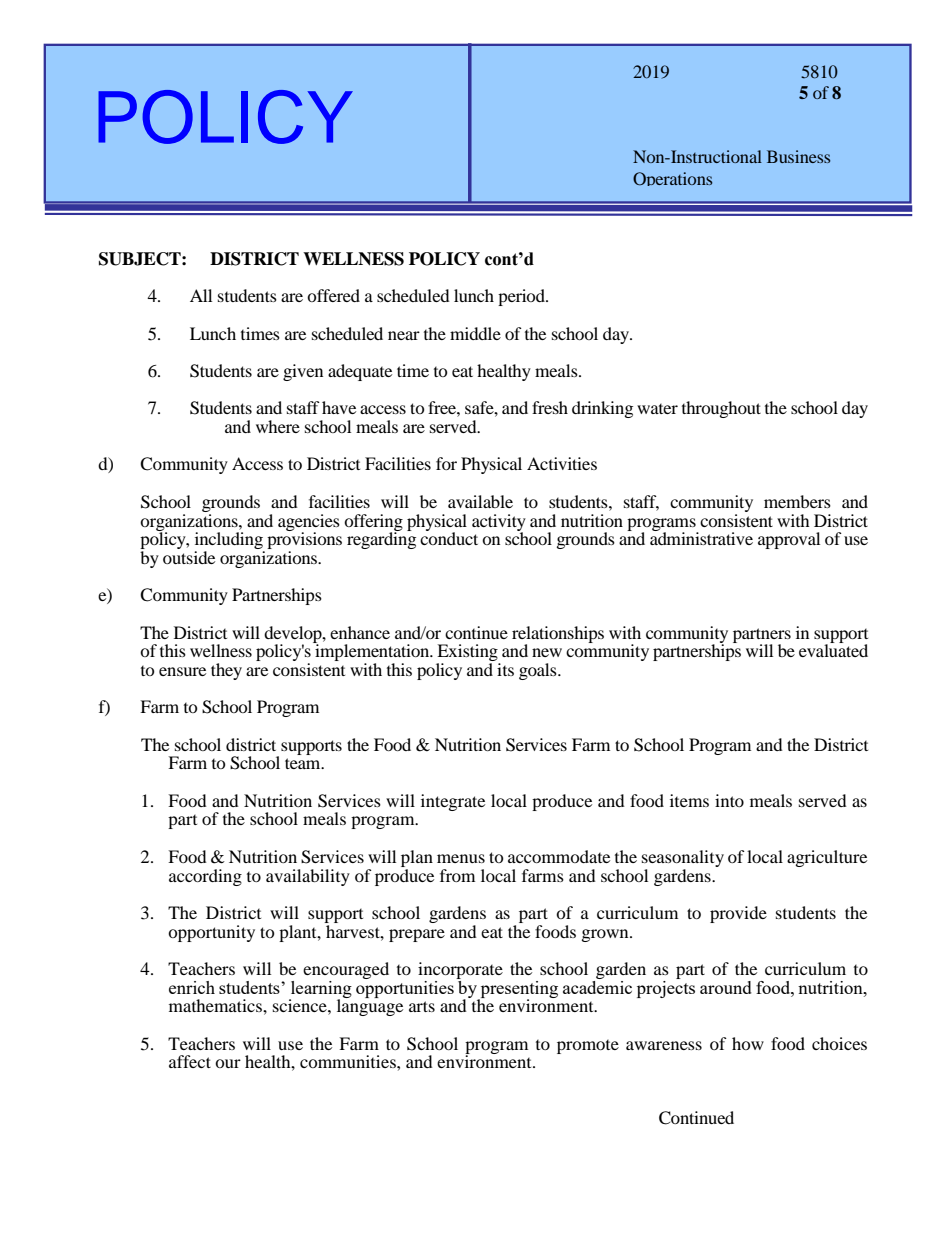 The image size is (952, 1233). I want to click on All, so click(201, 295).
